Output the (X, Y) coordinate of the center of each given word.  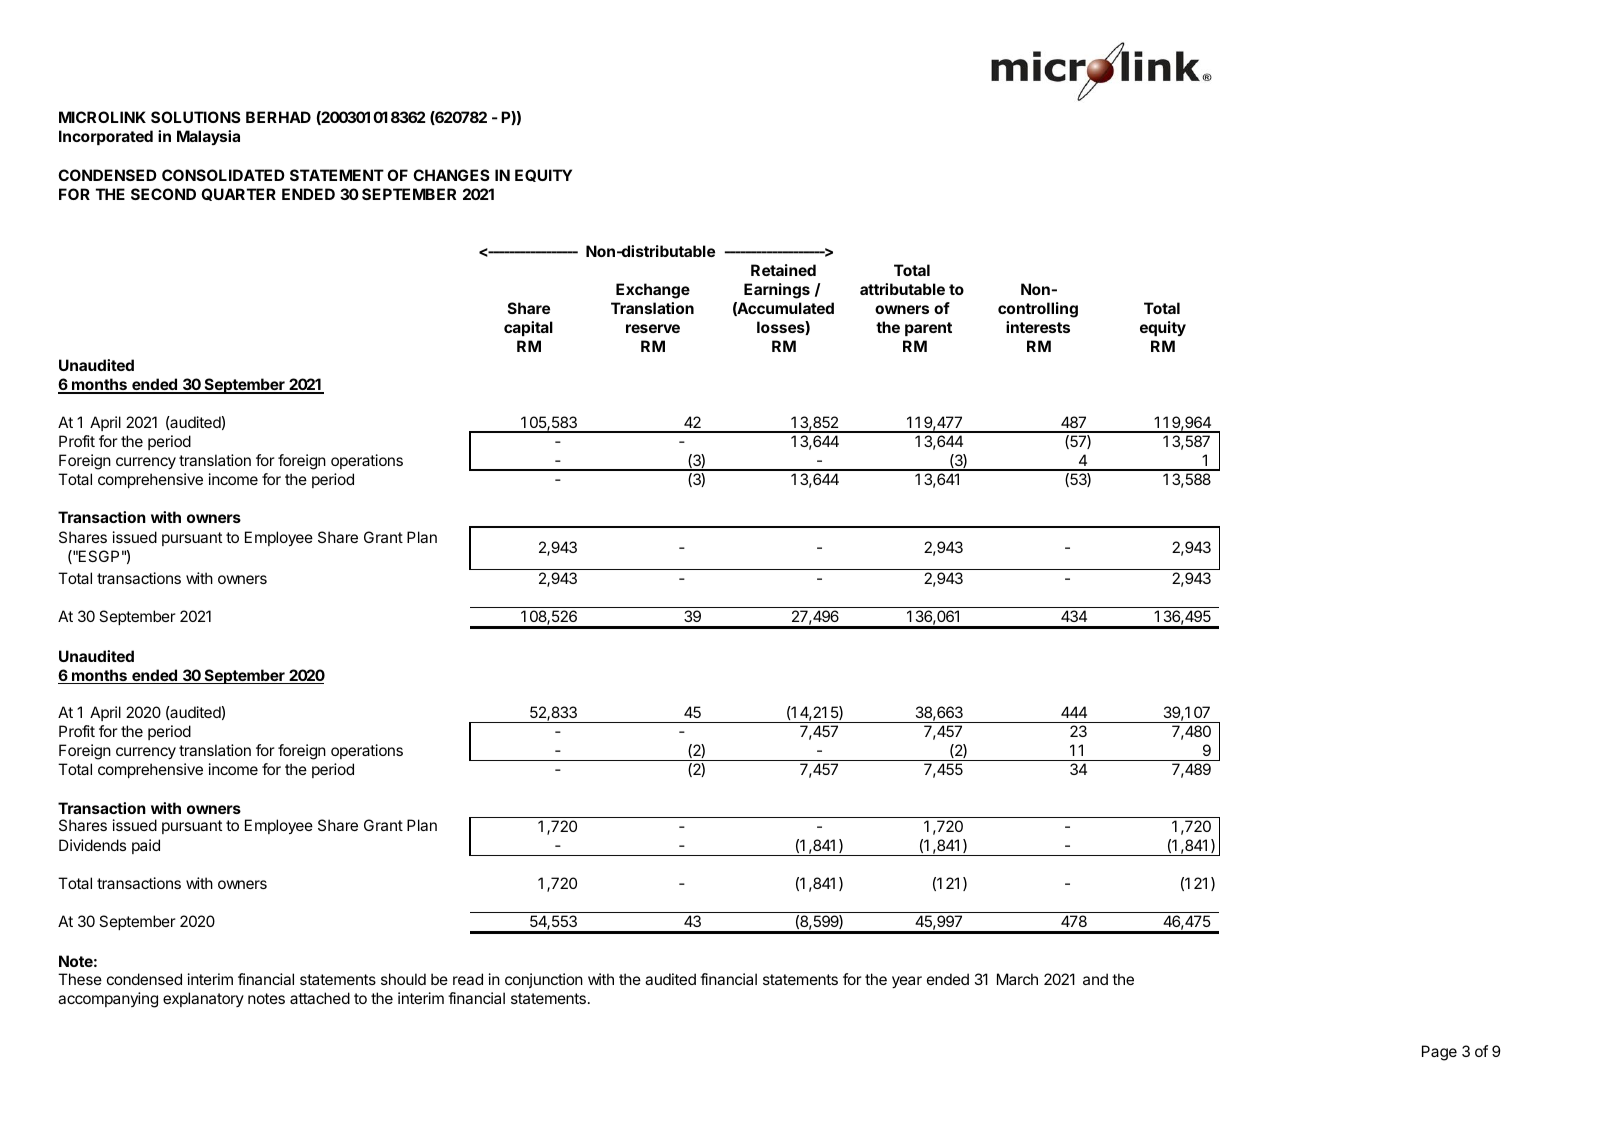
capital (528, 328)
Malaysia (208, 137)
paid (146, 846)
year (907, 982)
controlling (1038, 310)
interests (1038, 327)
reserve (653, 328)
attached (320, 998)
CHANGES (451, 175)
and (1095, 979)
